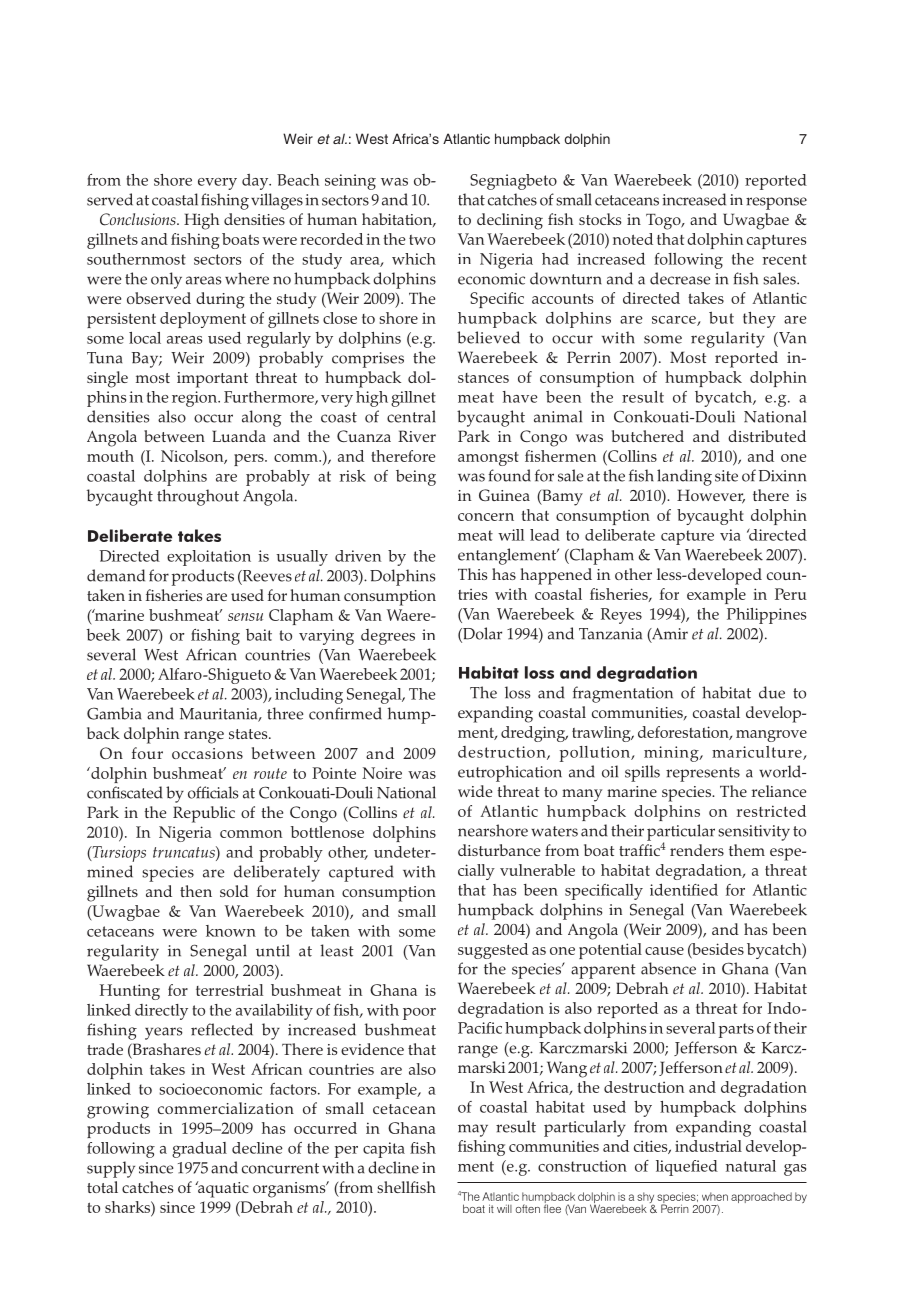 This screenshot has height=1307, width=924. I want to click on directly, so click(161, 1012).
